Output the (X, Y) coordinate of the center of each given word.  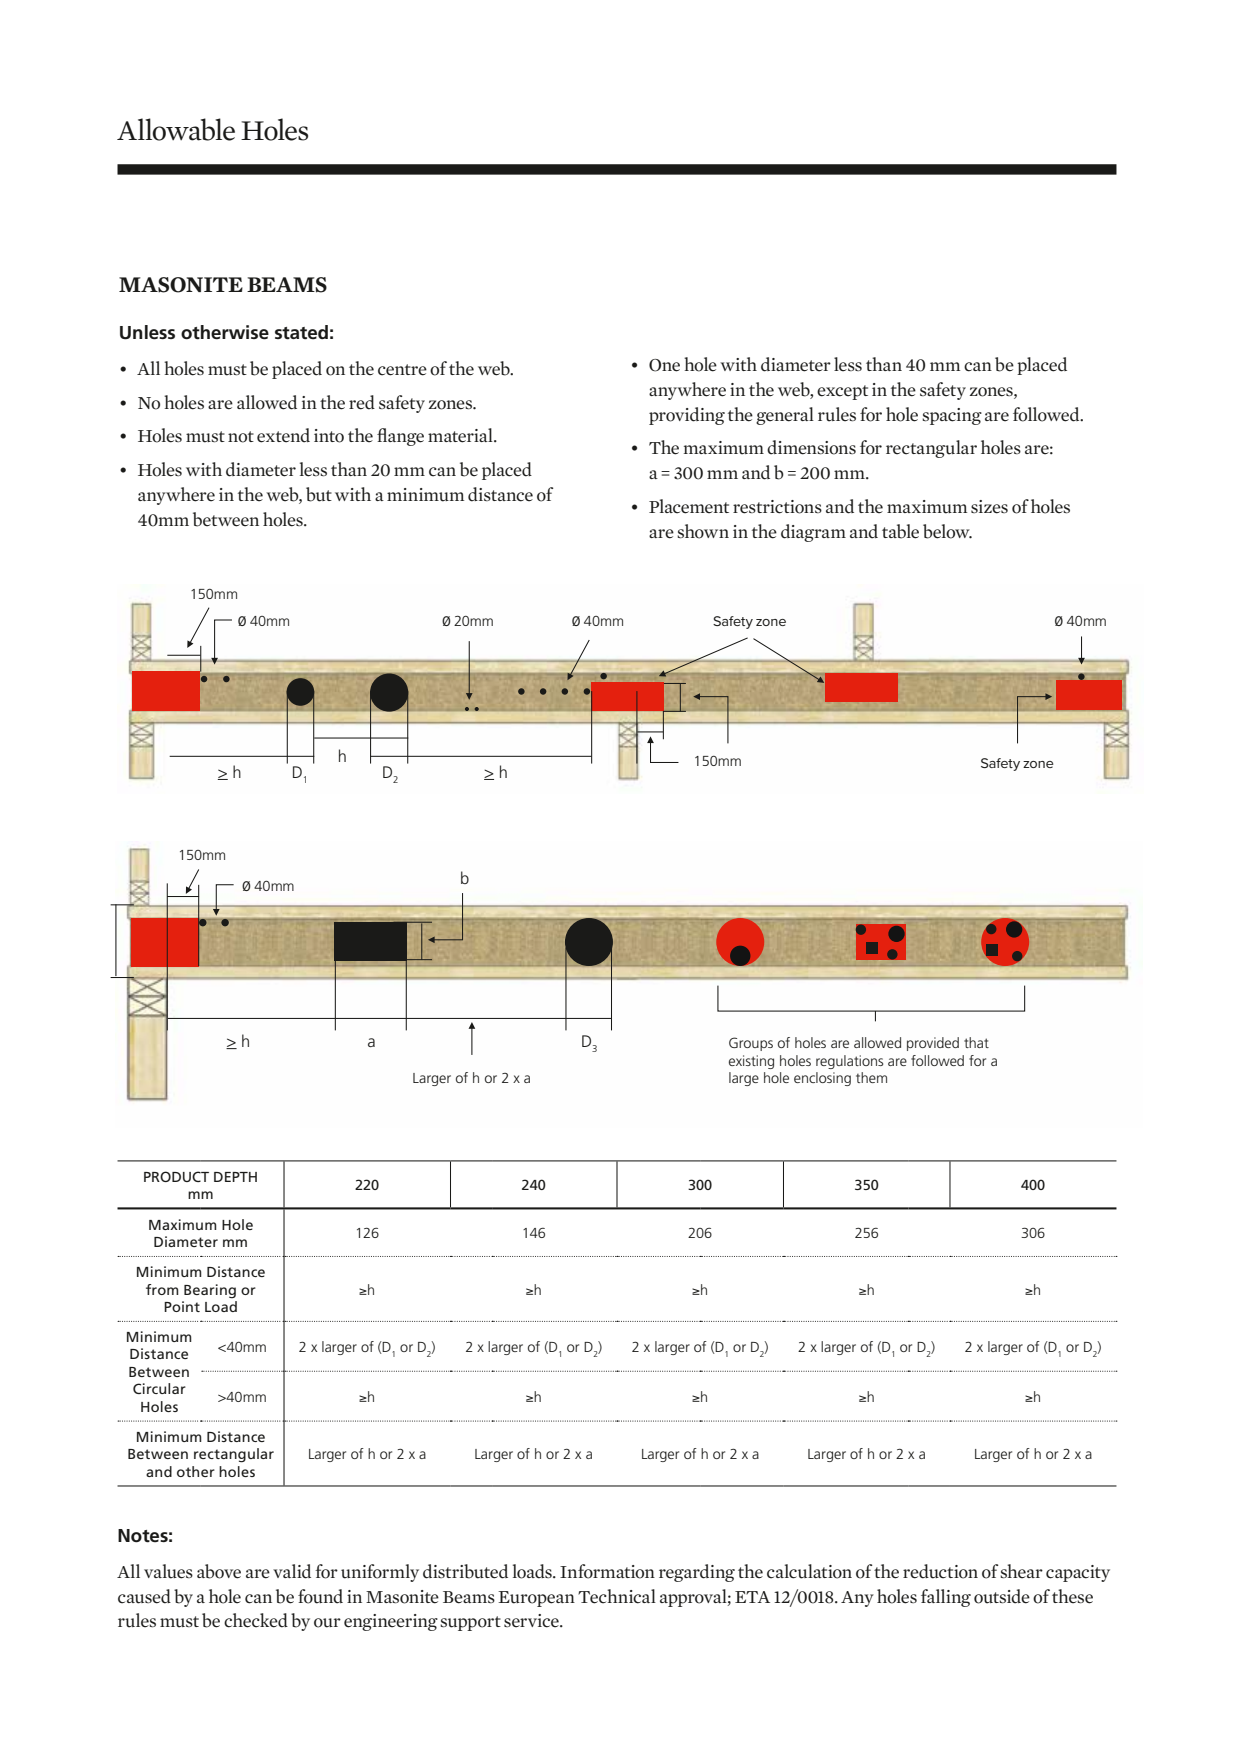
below (947, 531)
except (842, 392)
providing (687, 416)
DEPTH (235, 1177)
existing (751, 1062)
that (976, 1042)
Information (607, 1571)
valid (292, 1571)
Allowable (176, 129)
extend (283, 435)
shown (703, 531)
